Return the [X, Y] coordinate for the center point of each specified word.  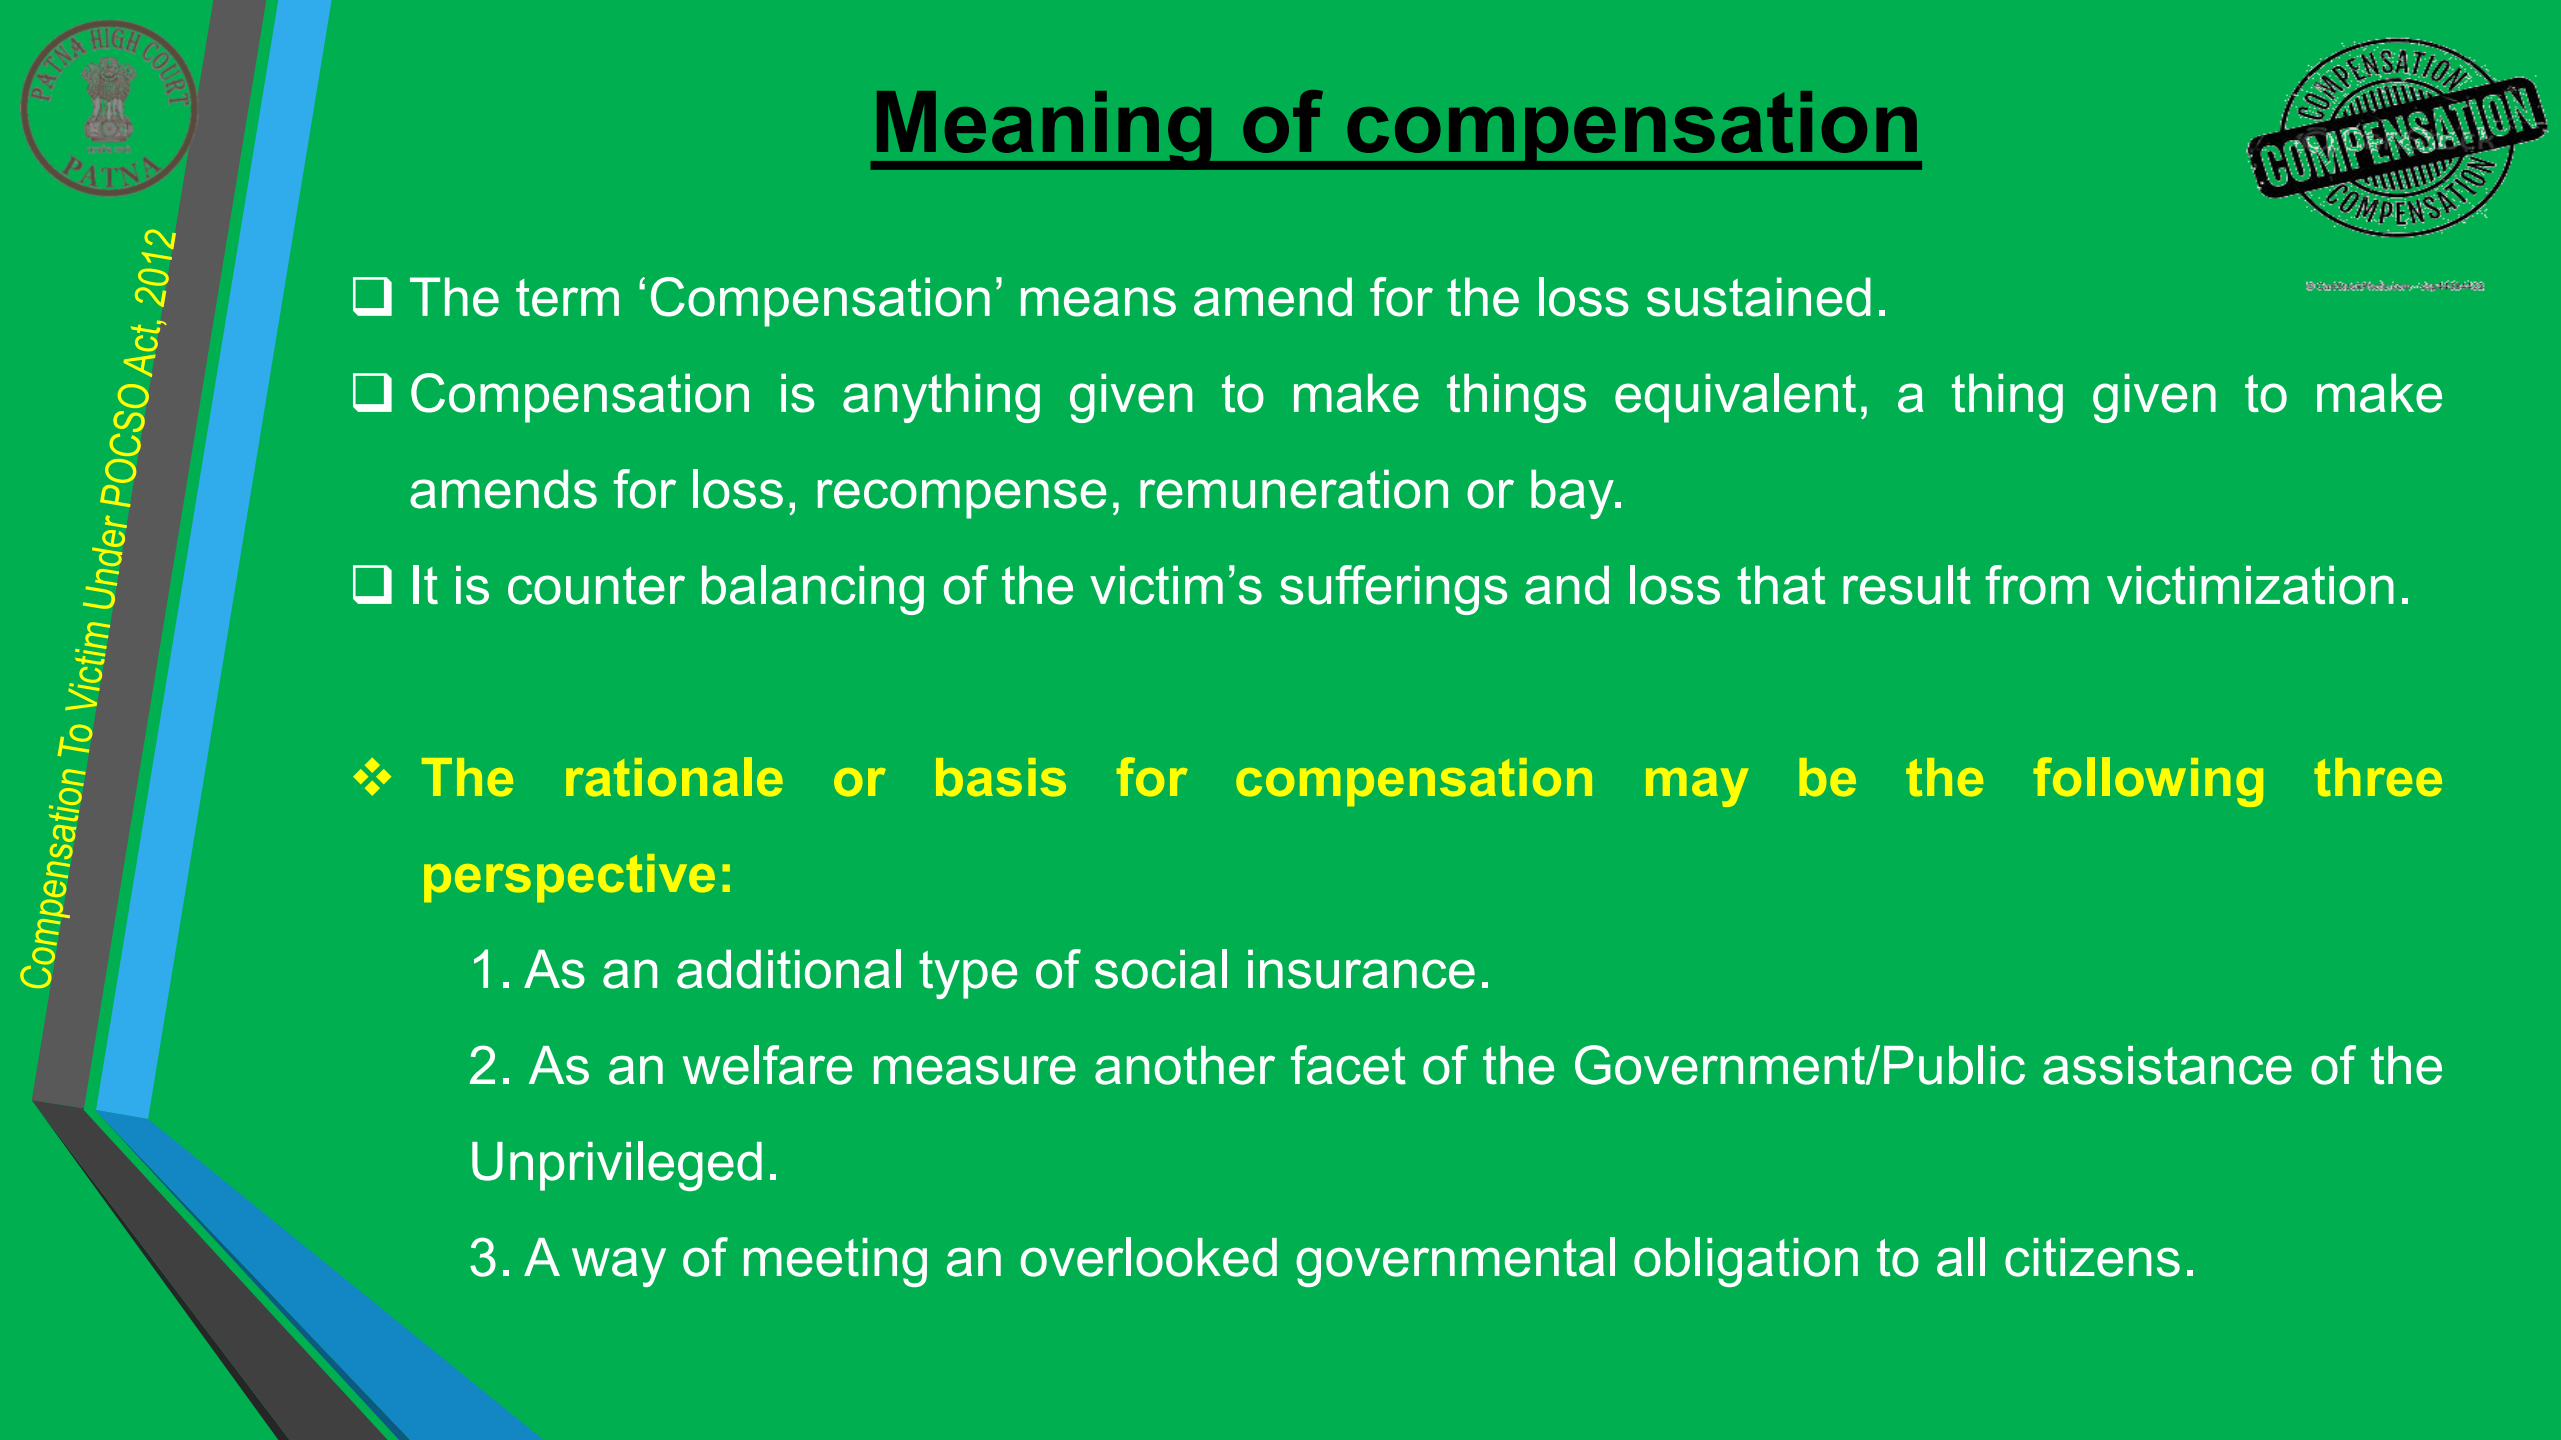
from [2037, 585]
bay [1573, 494]
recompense [962, 499]
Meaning [1044, 130]
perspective [569, 878]
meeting [835, 1262]
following [2148, 782]
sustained [1759, 297]
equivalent [1735, 398]
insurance [1361, 969]
